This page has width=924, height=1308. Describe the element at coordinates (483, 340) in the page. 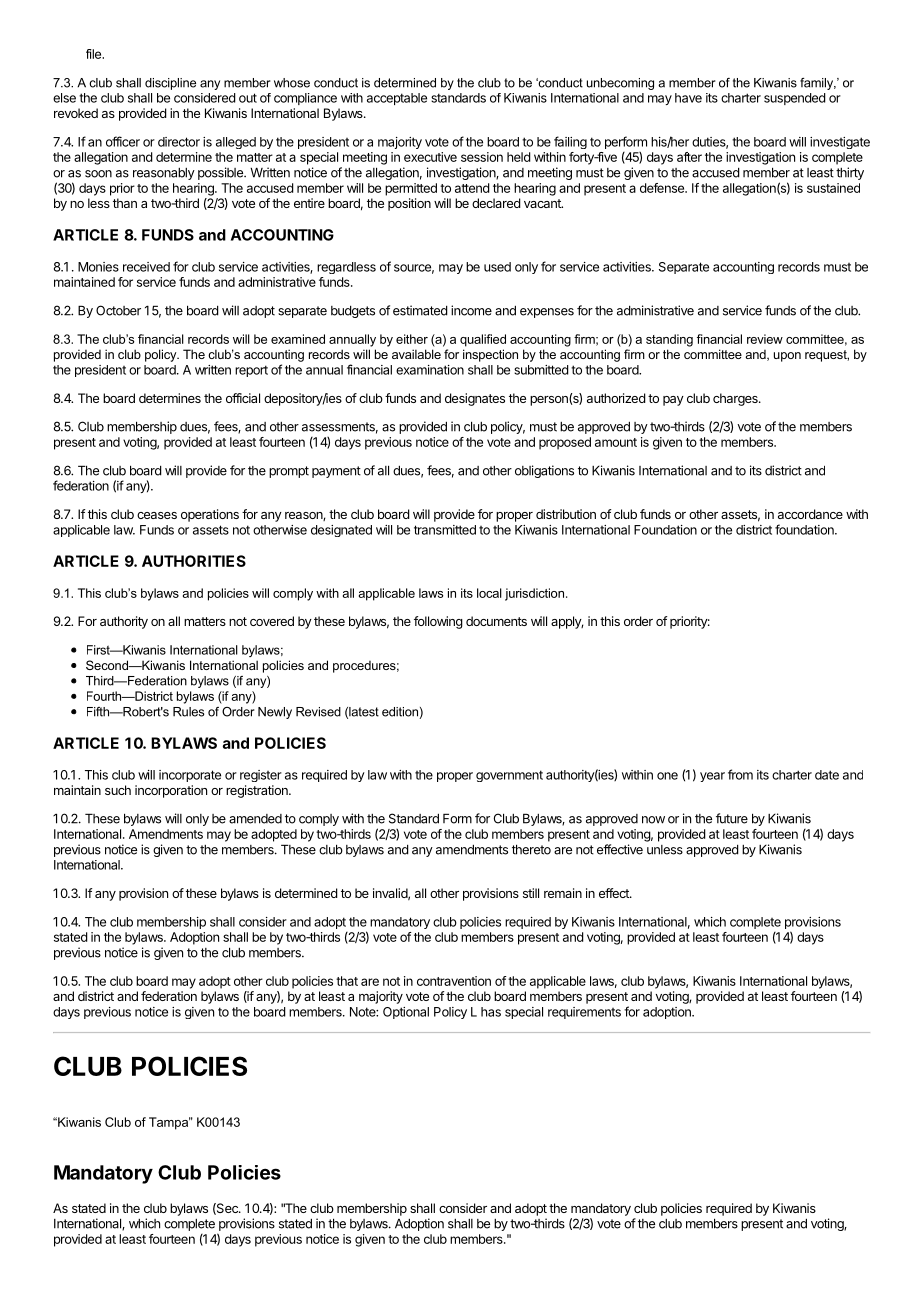

I see `qualified` at that location.
